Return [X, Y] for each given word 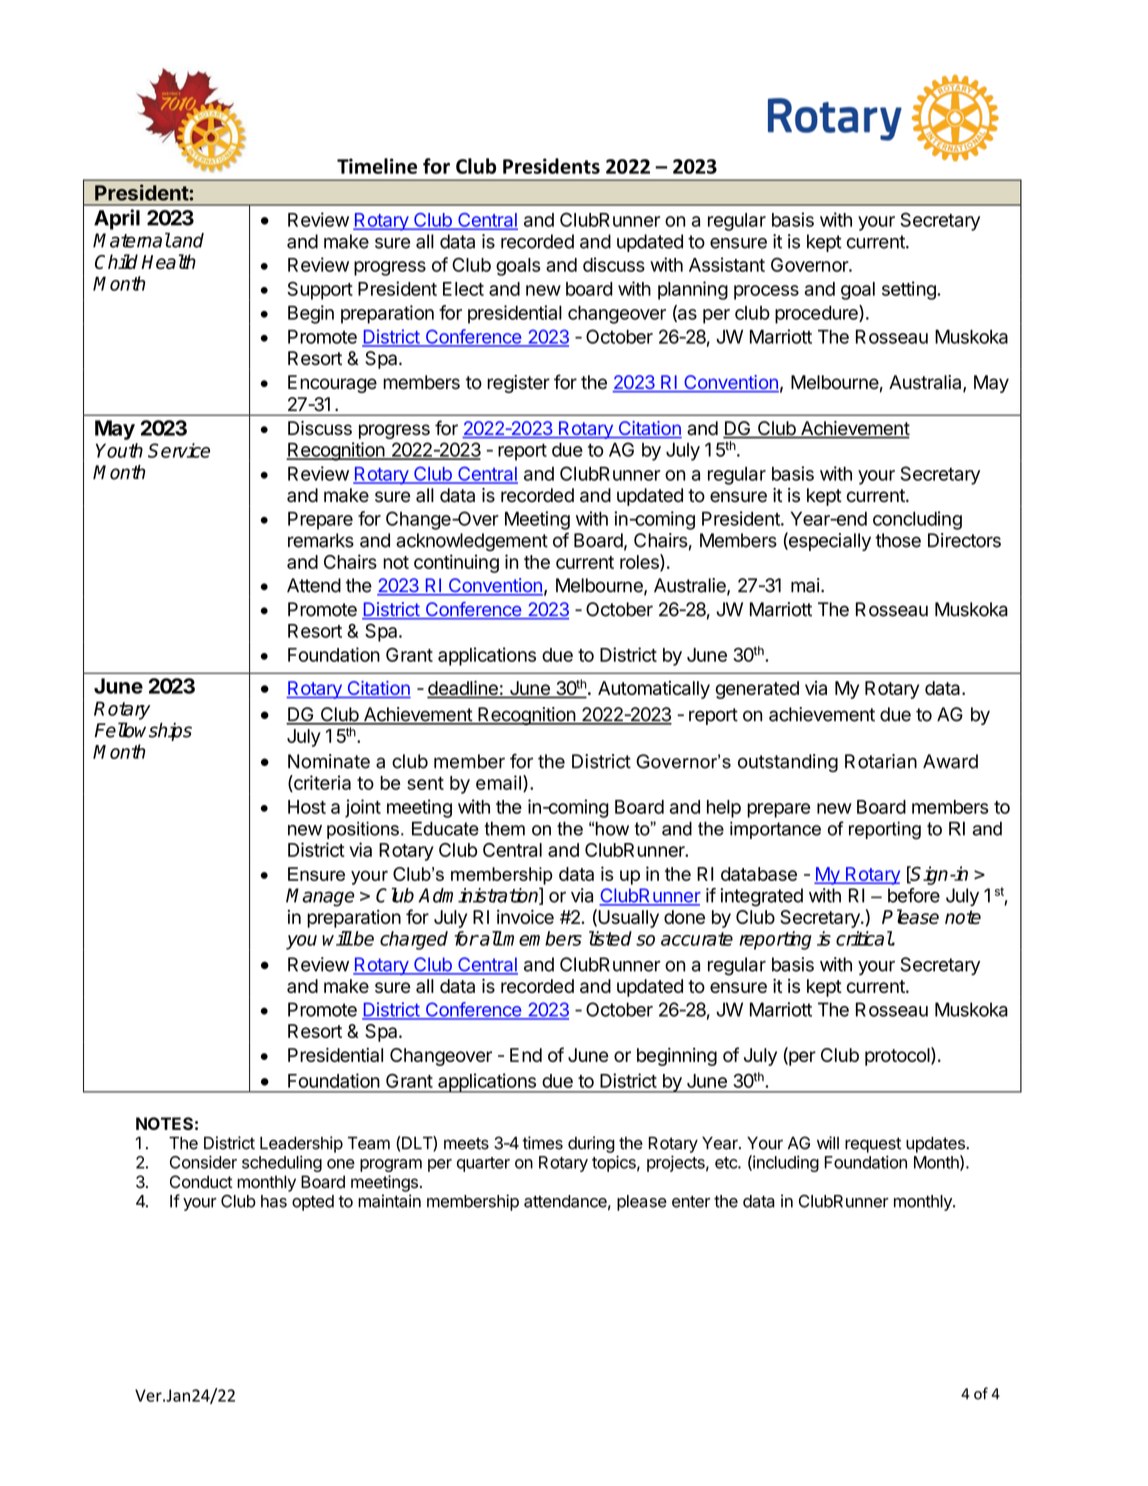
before [914, 895]
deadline [463, 689]
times [542, 1143]
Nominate [329, 761]
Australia [926, 383]
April [117, 219]
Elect [463, 289]
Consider [203, 1162]
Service [179, 450]
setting [910, 290]
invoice [525, 917]
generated [757, 690]
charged [414, 940]
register [518, 384]
